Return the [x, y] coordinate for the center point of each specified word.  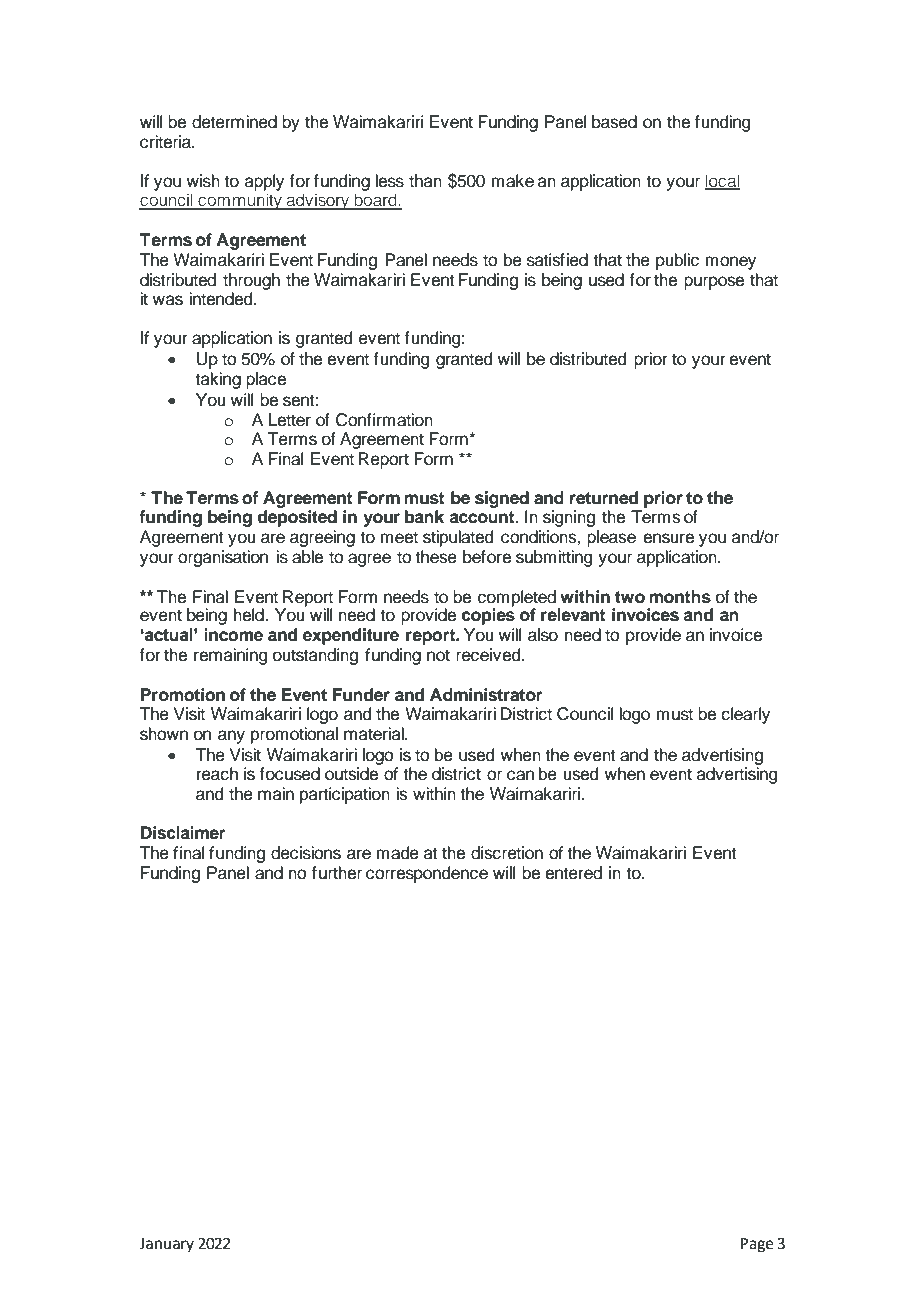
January [166, 1245]
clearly [745, 715]
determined [234, 122]
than [425, 181]
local [722, 181]
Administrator [486, 695]
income [233, 635]
